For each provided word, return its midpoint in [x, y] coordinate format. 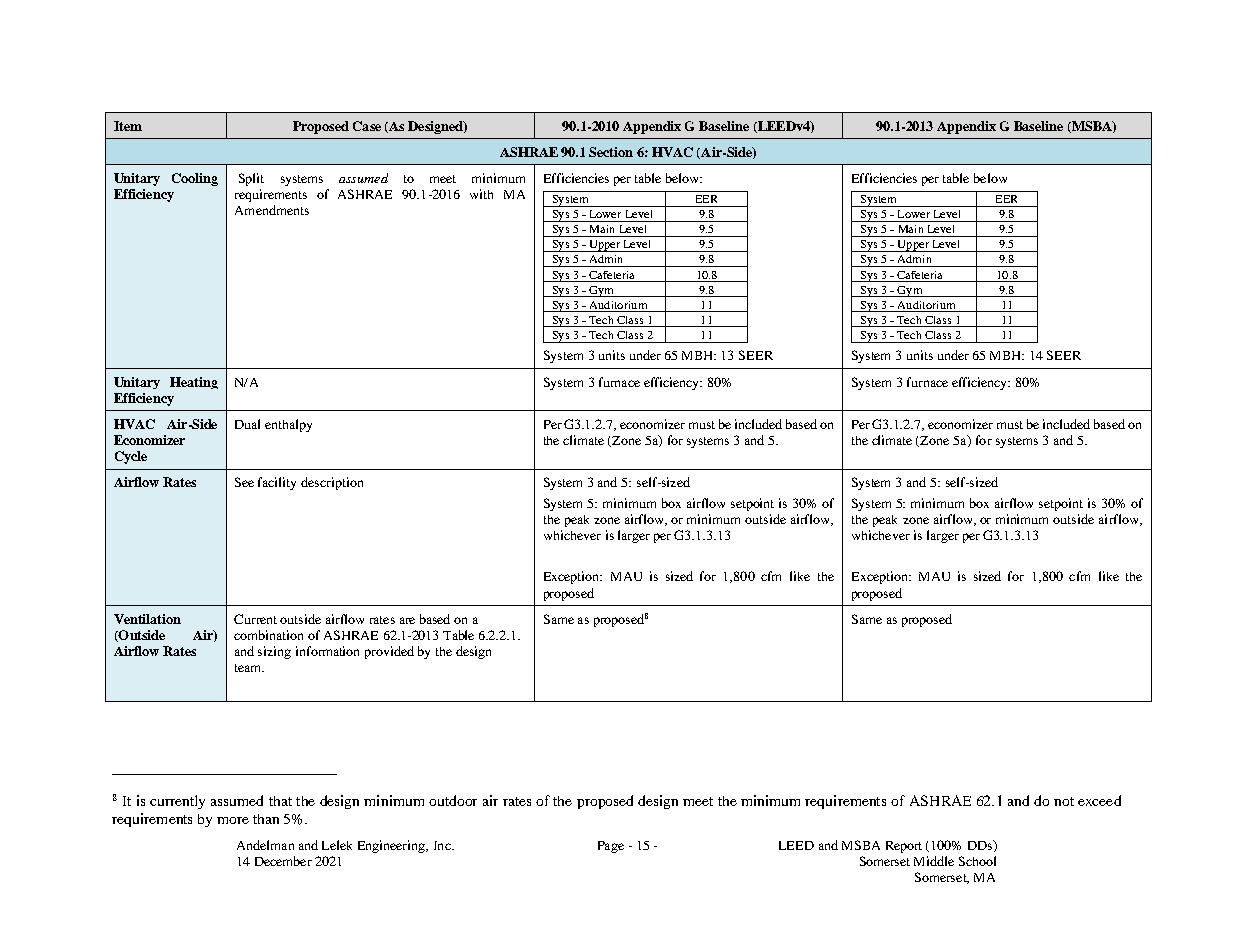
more [233, 820]
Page [611, 847]
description [332, 483]
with [481, 194]
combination [268, 635]
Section [611, 152]
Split [251, 179]
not [1064, 801]
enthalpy [288, 425]
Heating [194, 383]
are [407, 620]
